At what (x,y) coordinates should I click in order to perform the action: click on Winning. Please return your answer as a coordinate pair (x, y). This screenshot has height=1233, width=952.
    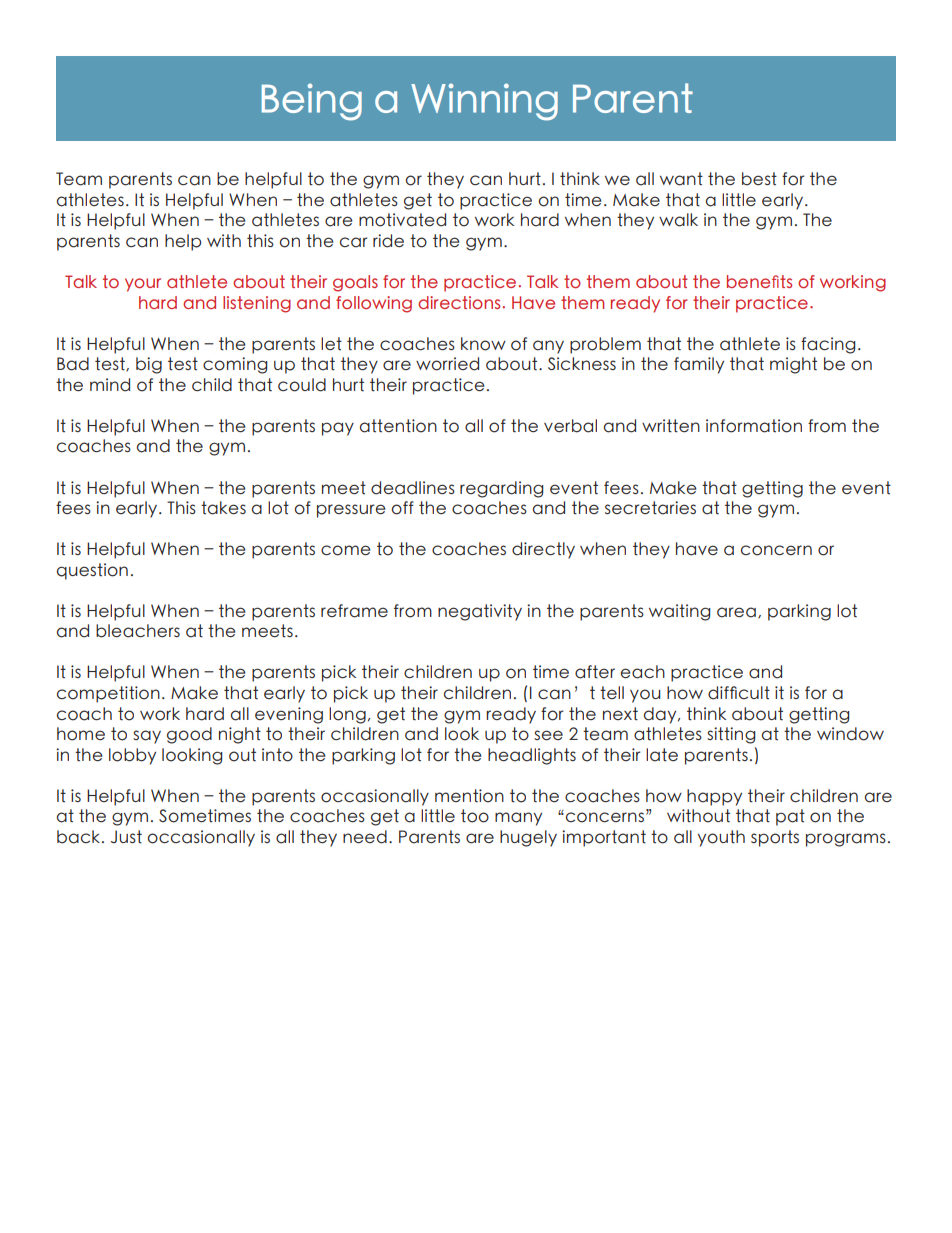
    Looking at the image, I should click on (484, 102).
